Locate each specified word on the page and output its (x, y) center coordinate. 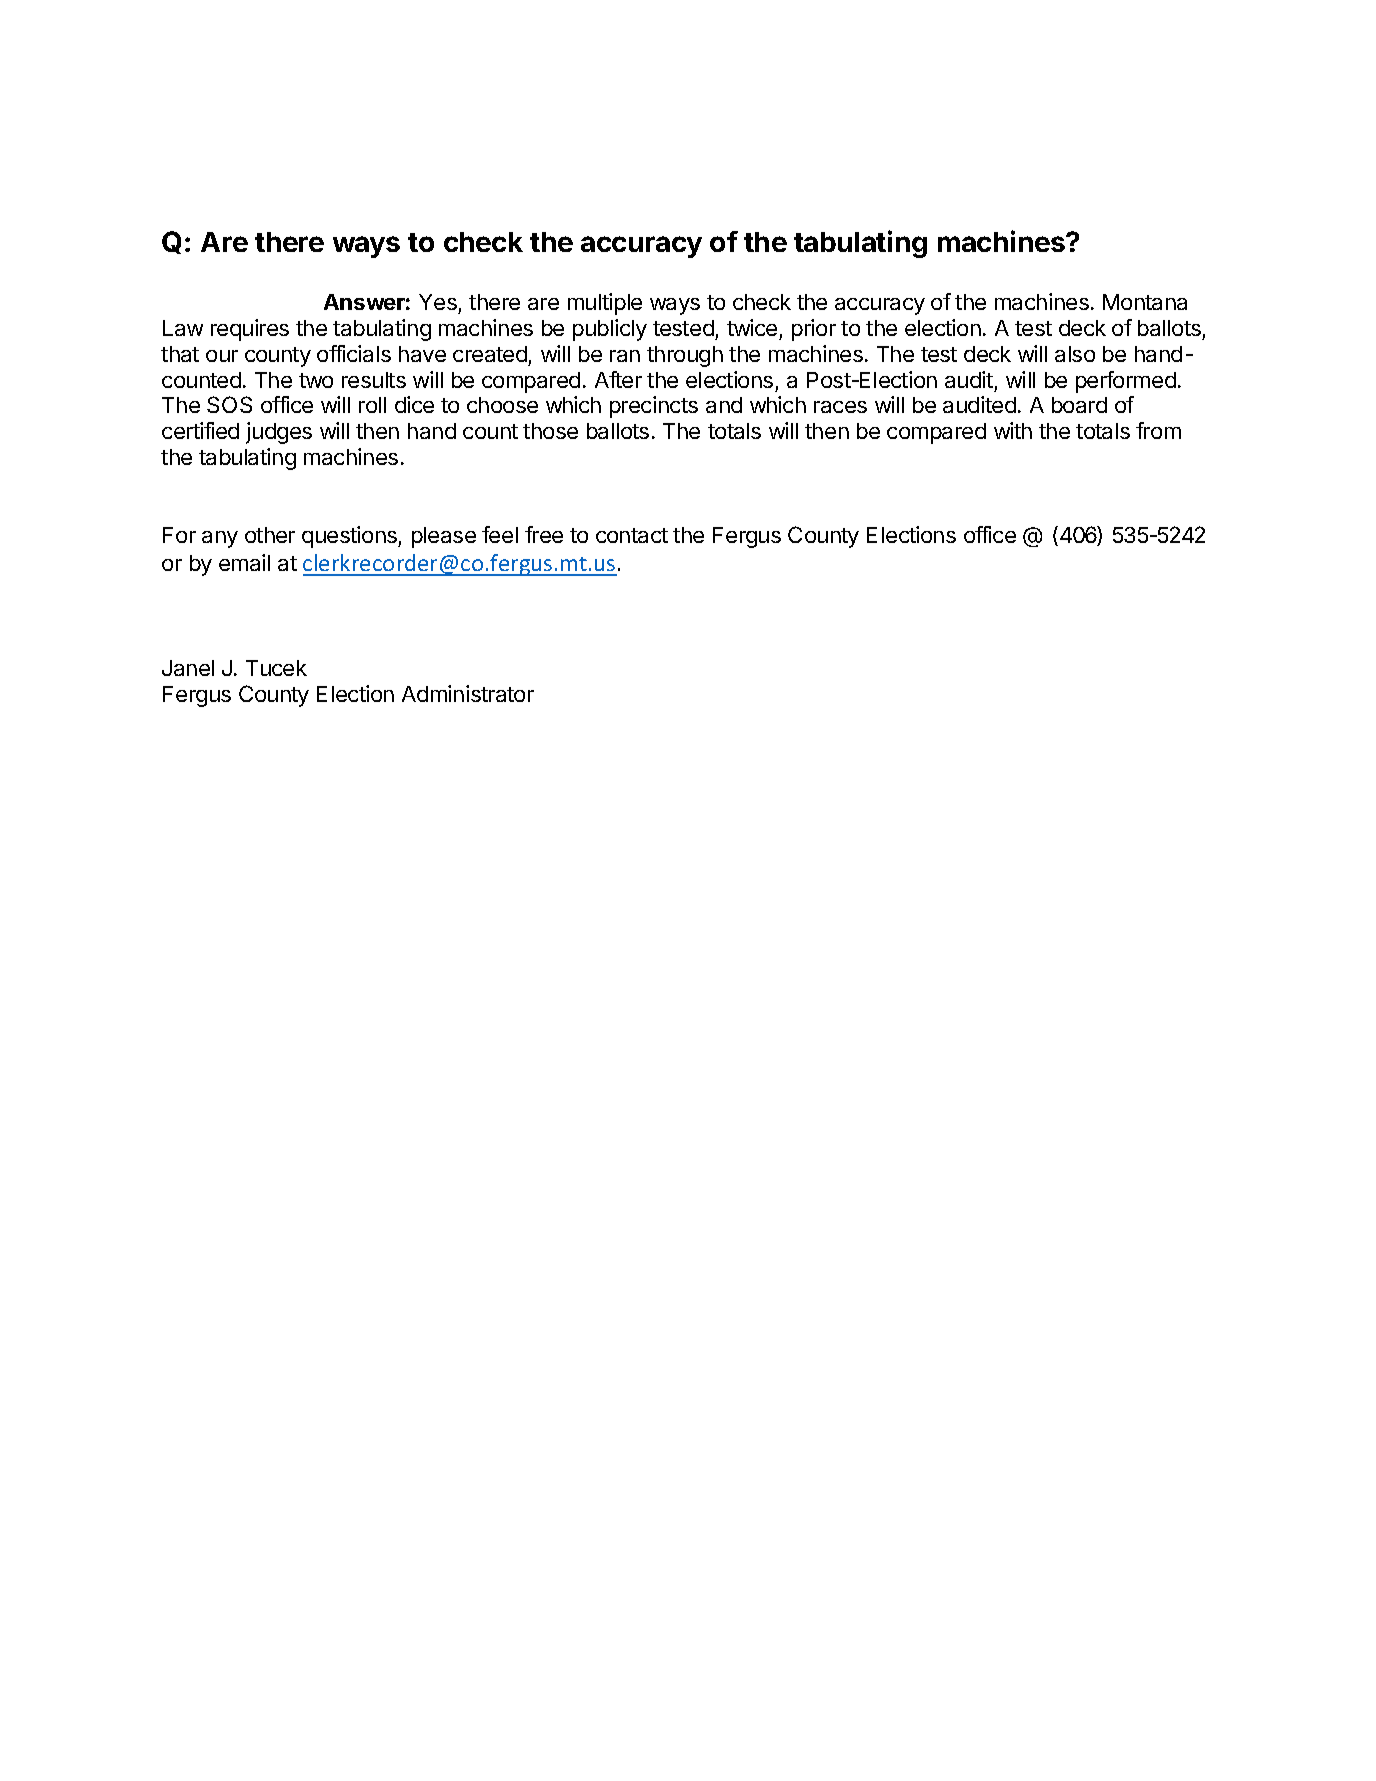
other (270, 535)
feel (500, 534)
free (544, 534)
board (1079, 405)
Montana (1145, 302)
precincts (654, 407)
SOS (229, 404)
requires (250, 330)
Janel (188, 668)
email (244, 562)
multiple (605, 304)
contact (632, 535)
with (1013, 430)
